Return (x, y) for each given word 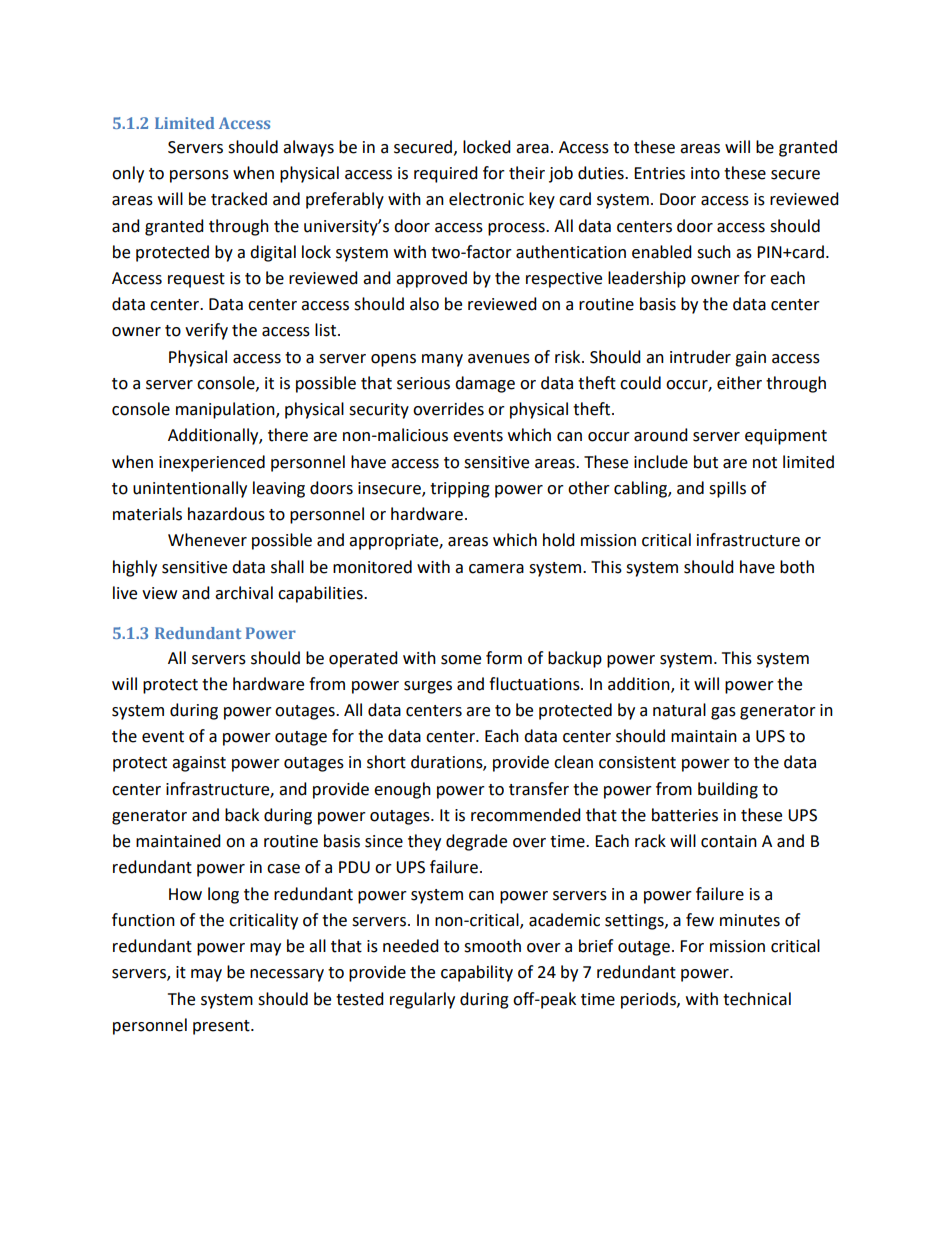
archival (244, 593)
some (461, 660)
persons (199, 176)
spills (727, 489)
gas (723, 713)
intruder (700, 357)
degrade (476, 842)
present (222, 1027)
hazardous (226, 514)
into (705, 173)
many (442, 360)
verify (206, 331)
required (446, 174)
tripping (460, 490)
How (185, 894)
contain (729, 841)
